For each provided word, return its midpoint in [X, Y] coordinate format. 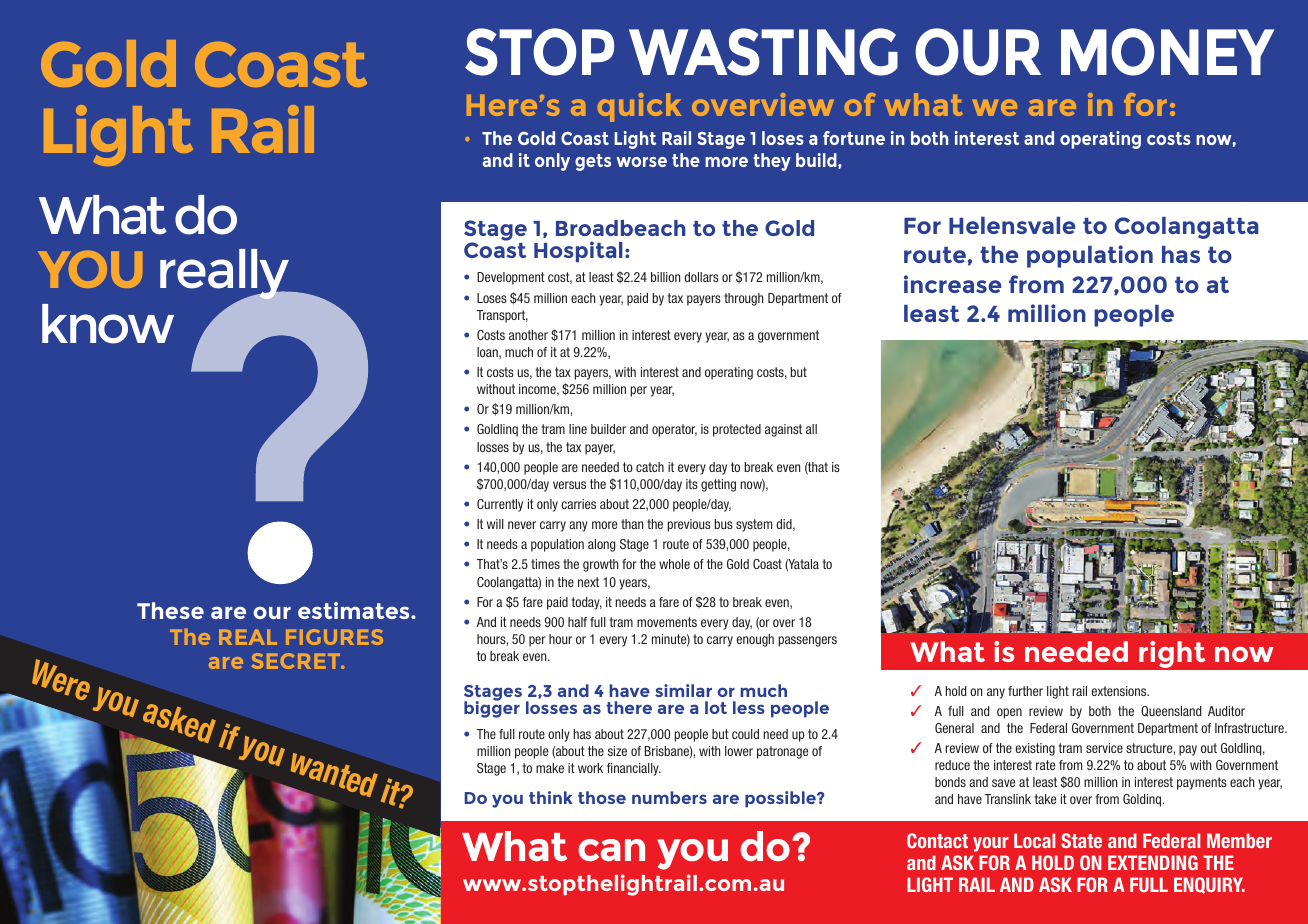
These [170, 610]
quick [639, 107]
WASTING [763, 52]
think [551, 797]
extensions [1120, 691]
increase [952, 284]
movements [667, 622]
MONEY [1167, 52]
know [108, 324]
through [743, 299]
